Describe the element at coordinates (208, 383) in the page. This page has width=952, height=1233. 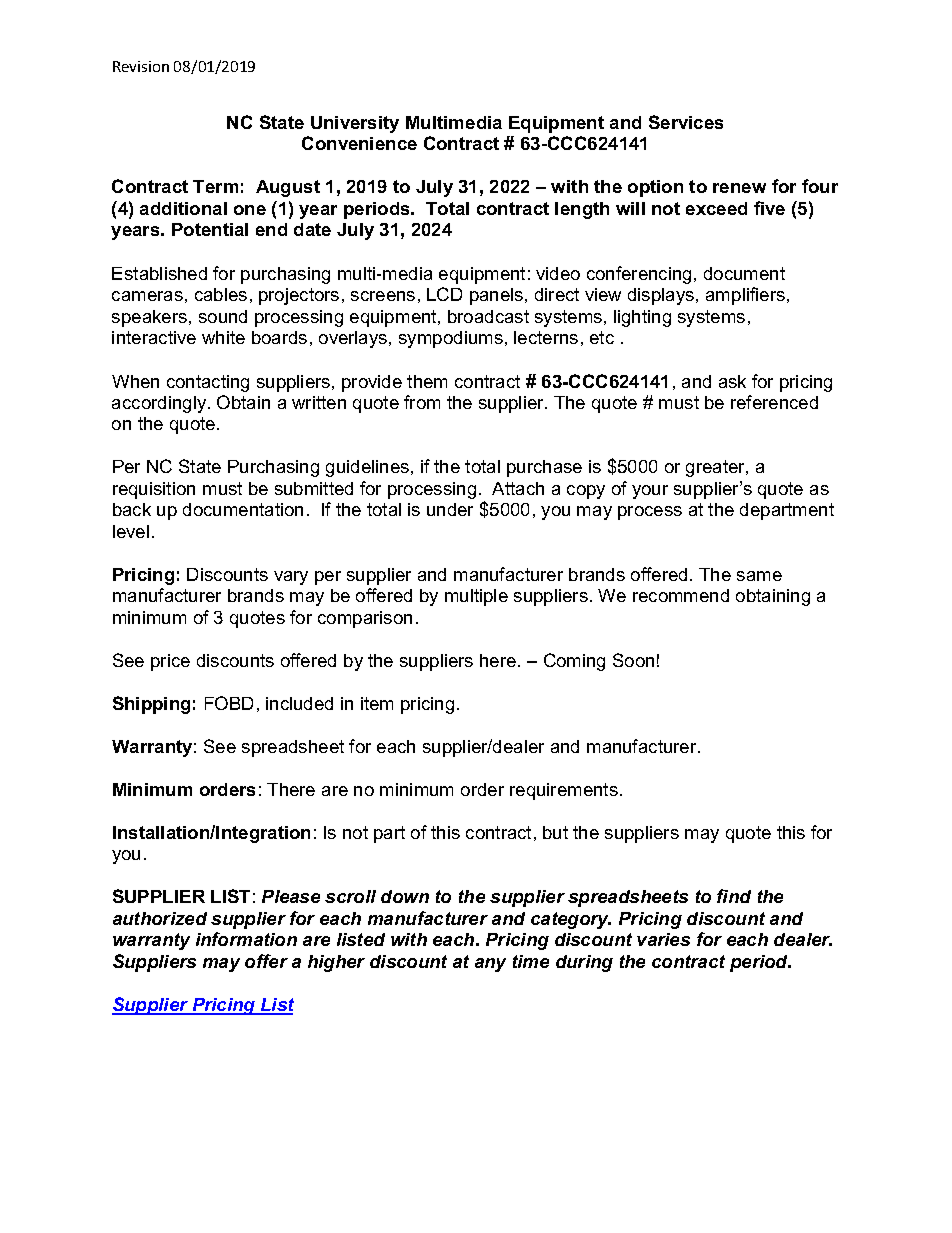
I see `contacting` at that location.
